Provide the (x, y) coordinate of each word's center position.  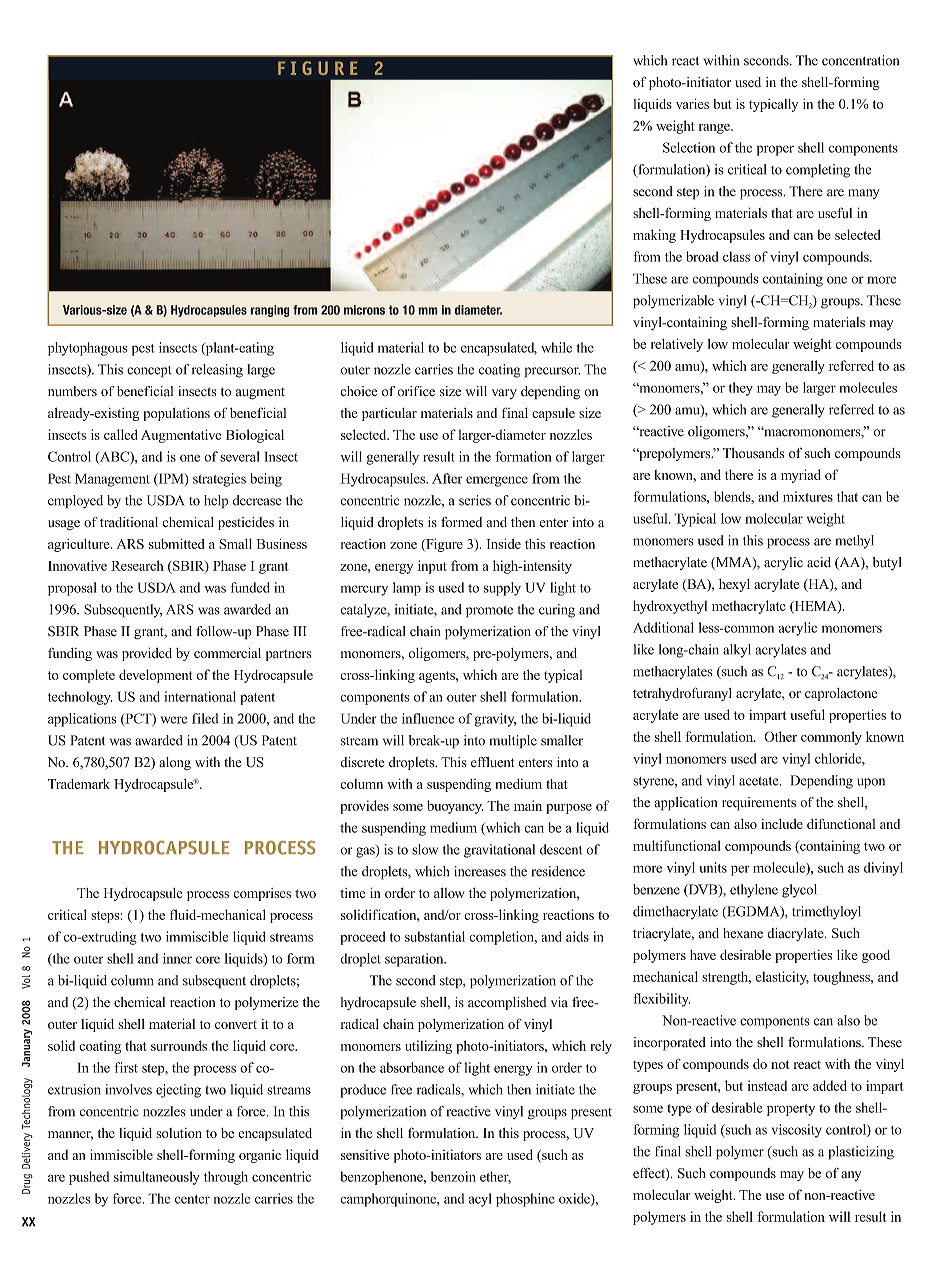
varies (692, 103)
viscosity (797, 1131)
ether (495, 1177)
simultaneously (157, 1178)
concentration (860, 60)
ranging (270, 311)
